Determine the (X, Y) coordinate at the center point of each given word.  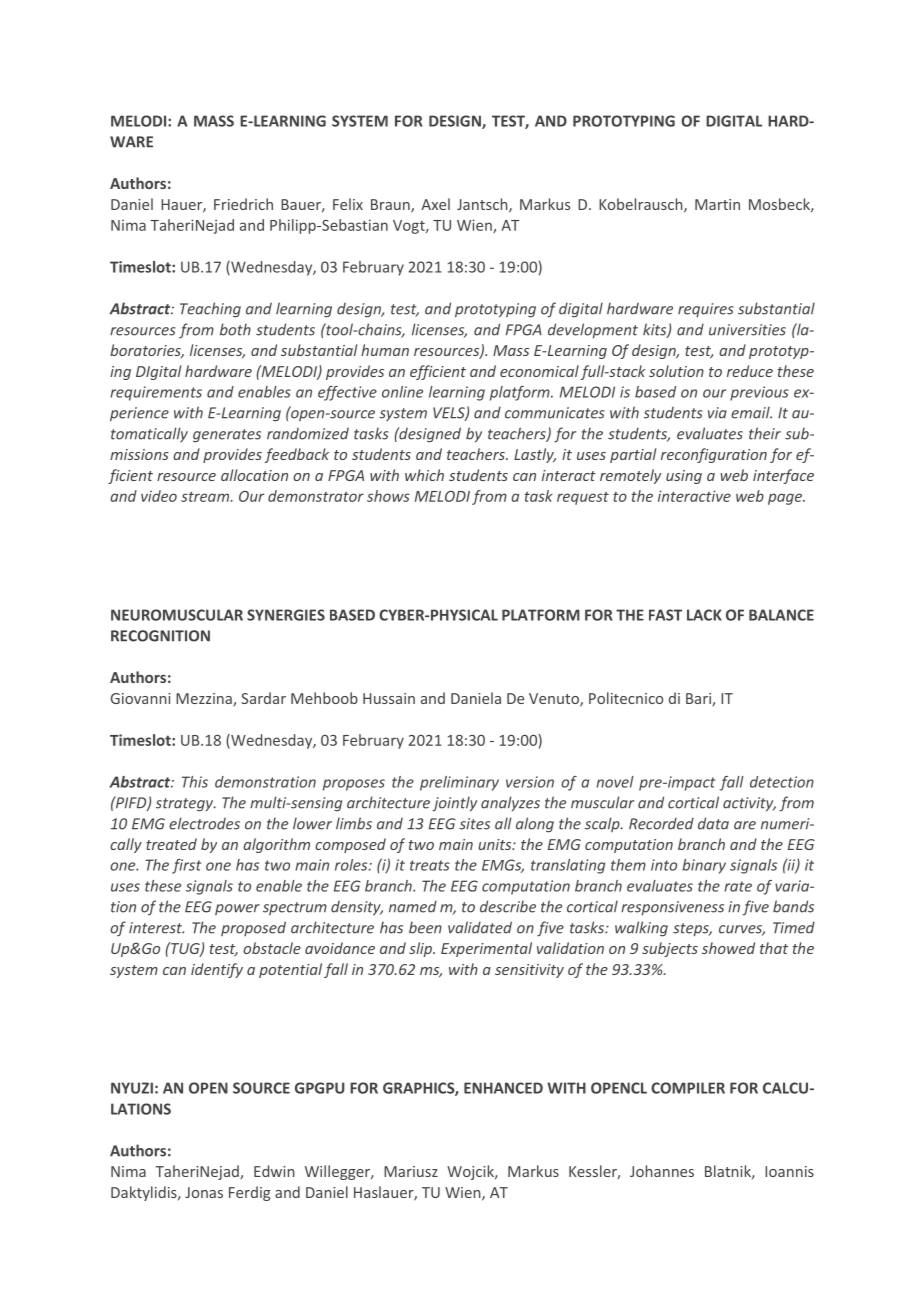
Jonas (204, 1192)
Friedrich (243, 204)
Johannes (662, 1171)
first (186, 866)
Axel (435, 204)
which (424, 475)
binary (704, 866)
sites (474, 824)
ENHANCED (503, 1088)
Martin (717, 204)
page (786, 499)
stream (206, 496)
